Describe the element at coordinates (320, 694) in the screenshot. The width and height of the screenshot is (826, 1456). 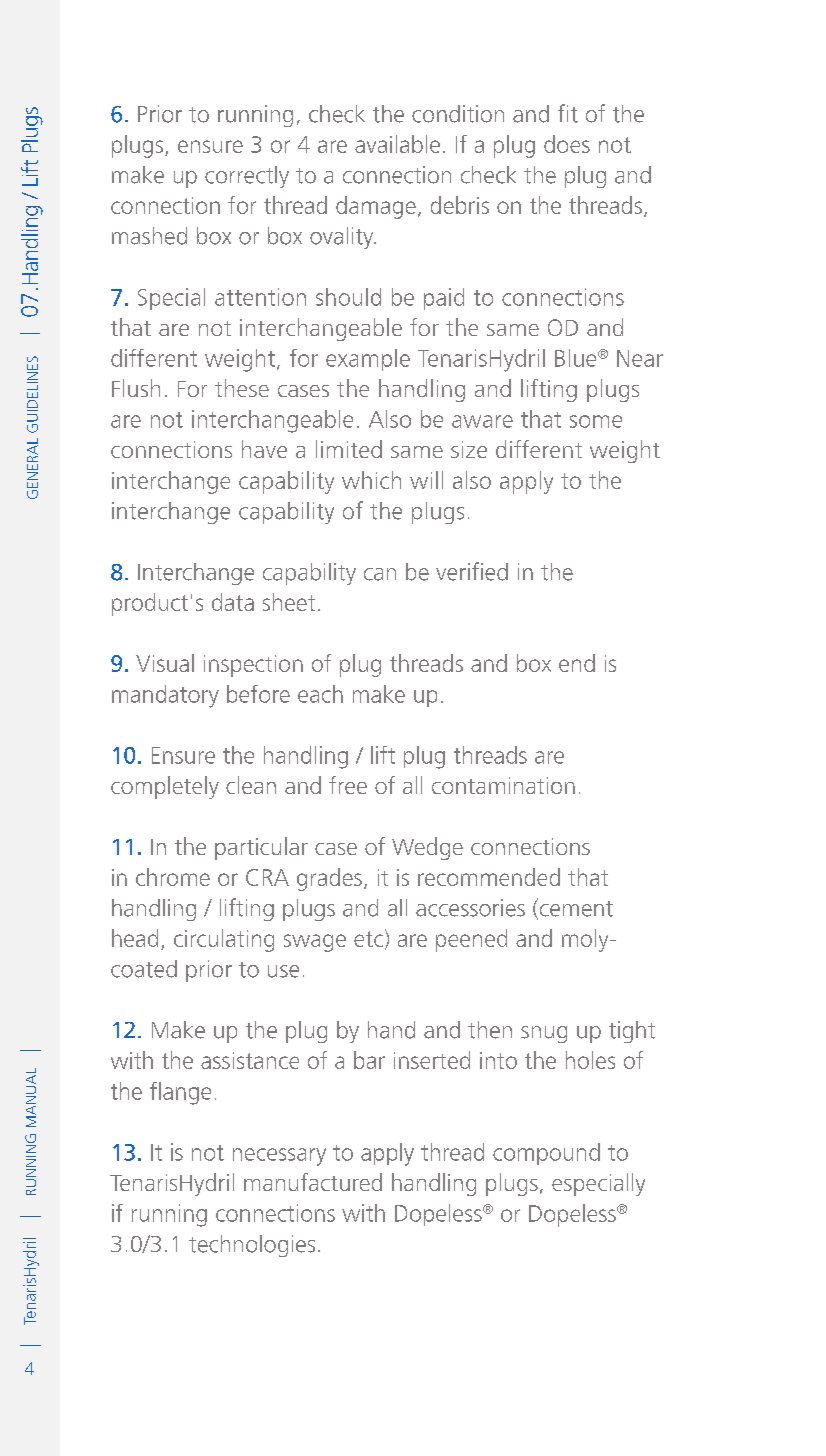
I see `each` at that location.
